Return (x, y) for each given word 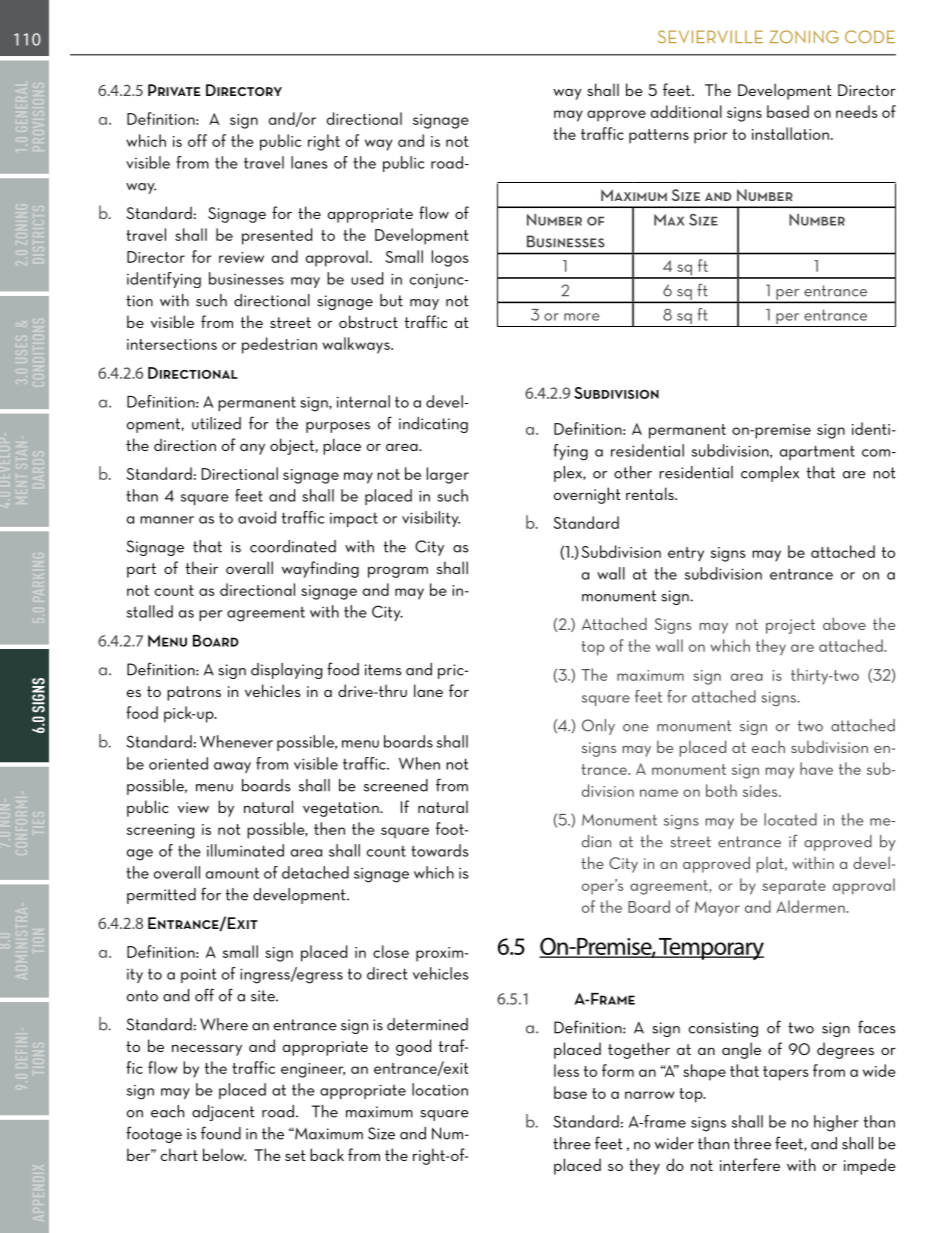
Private (174, 90)
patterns (659, 136)
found (221, 1133)
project (790, 626)
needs (856, 111)
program (398, 572)
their (202, 567)
